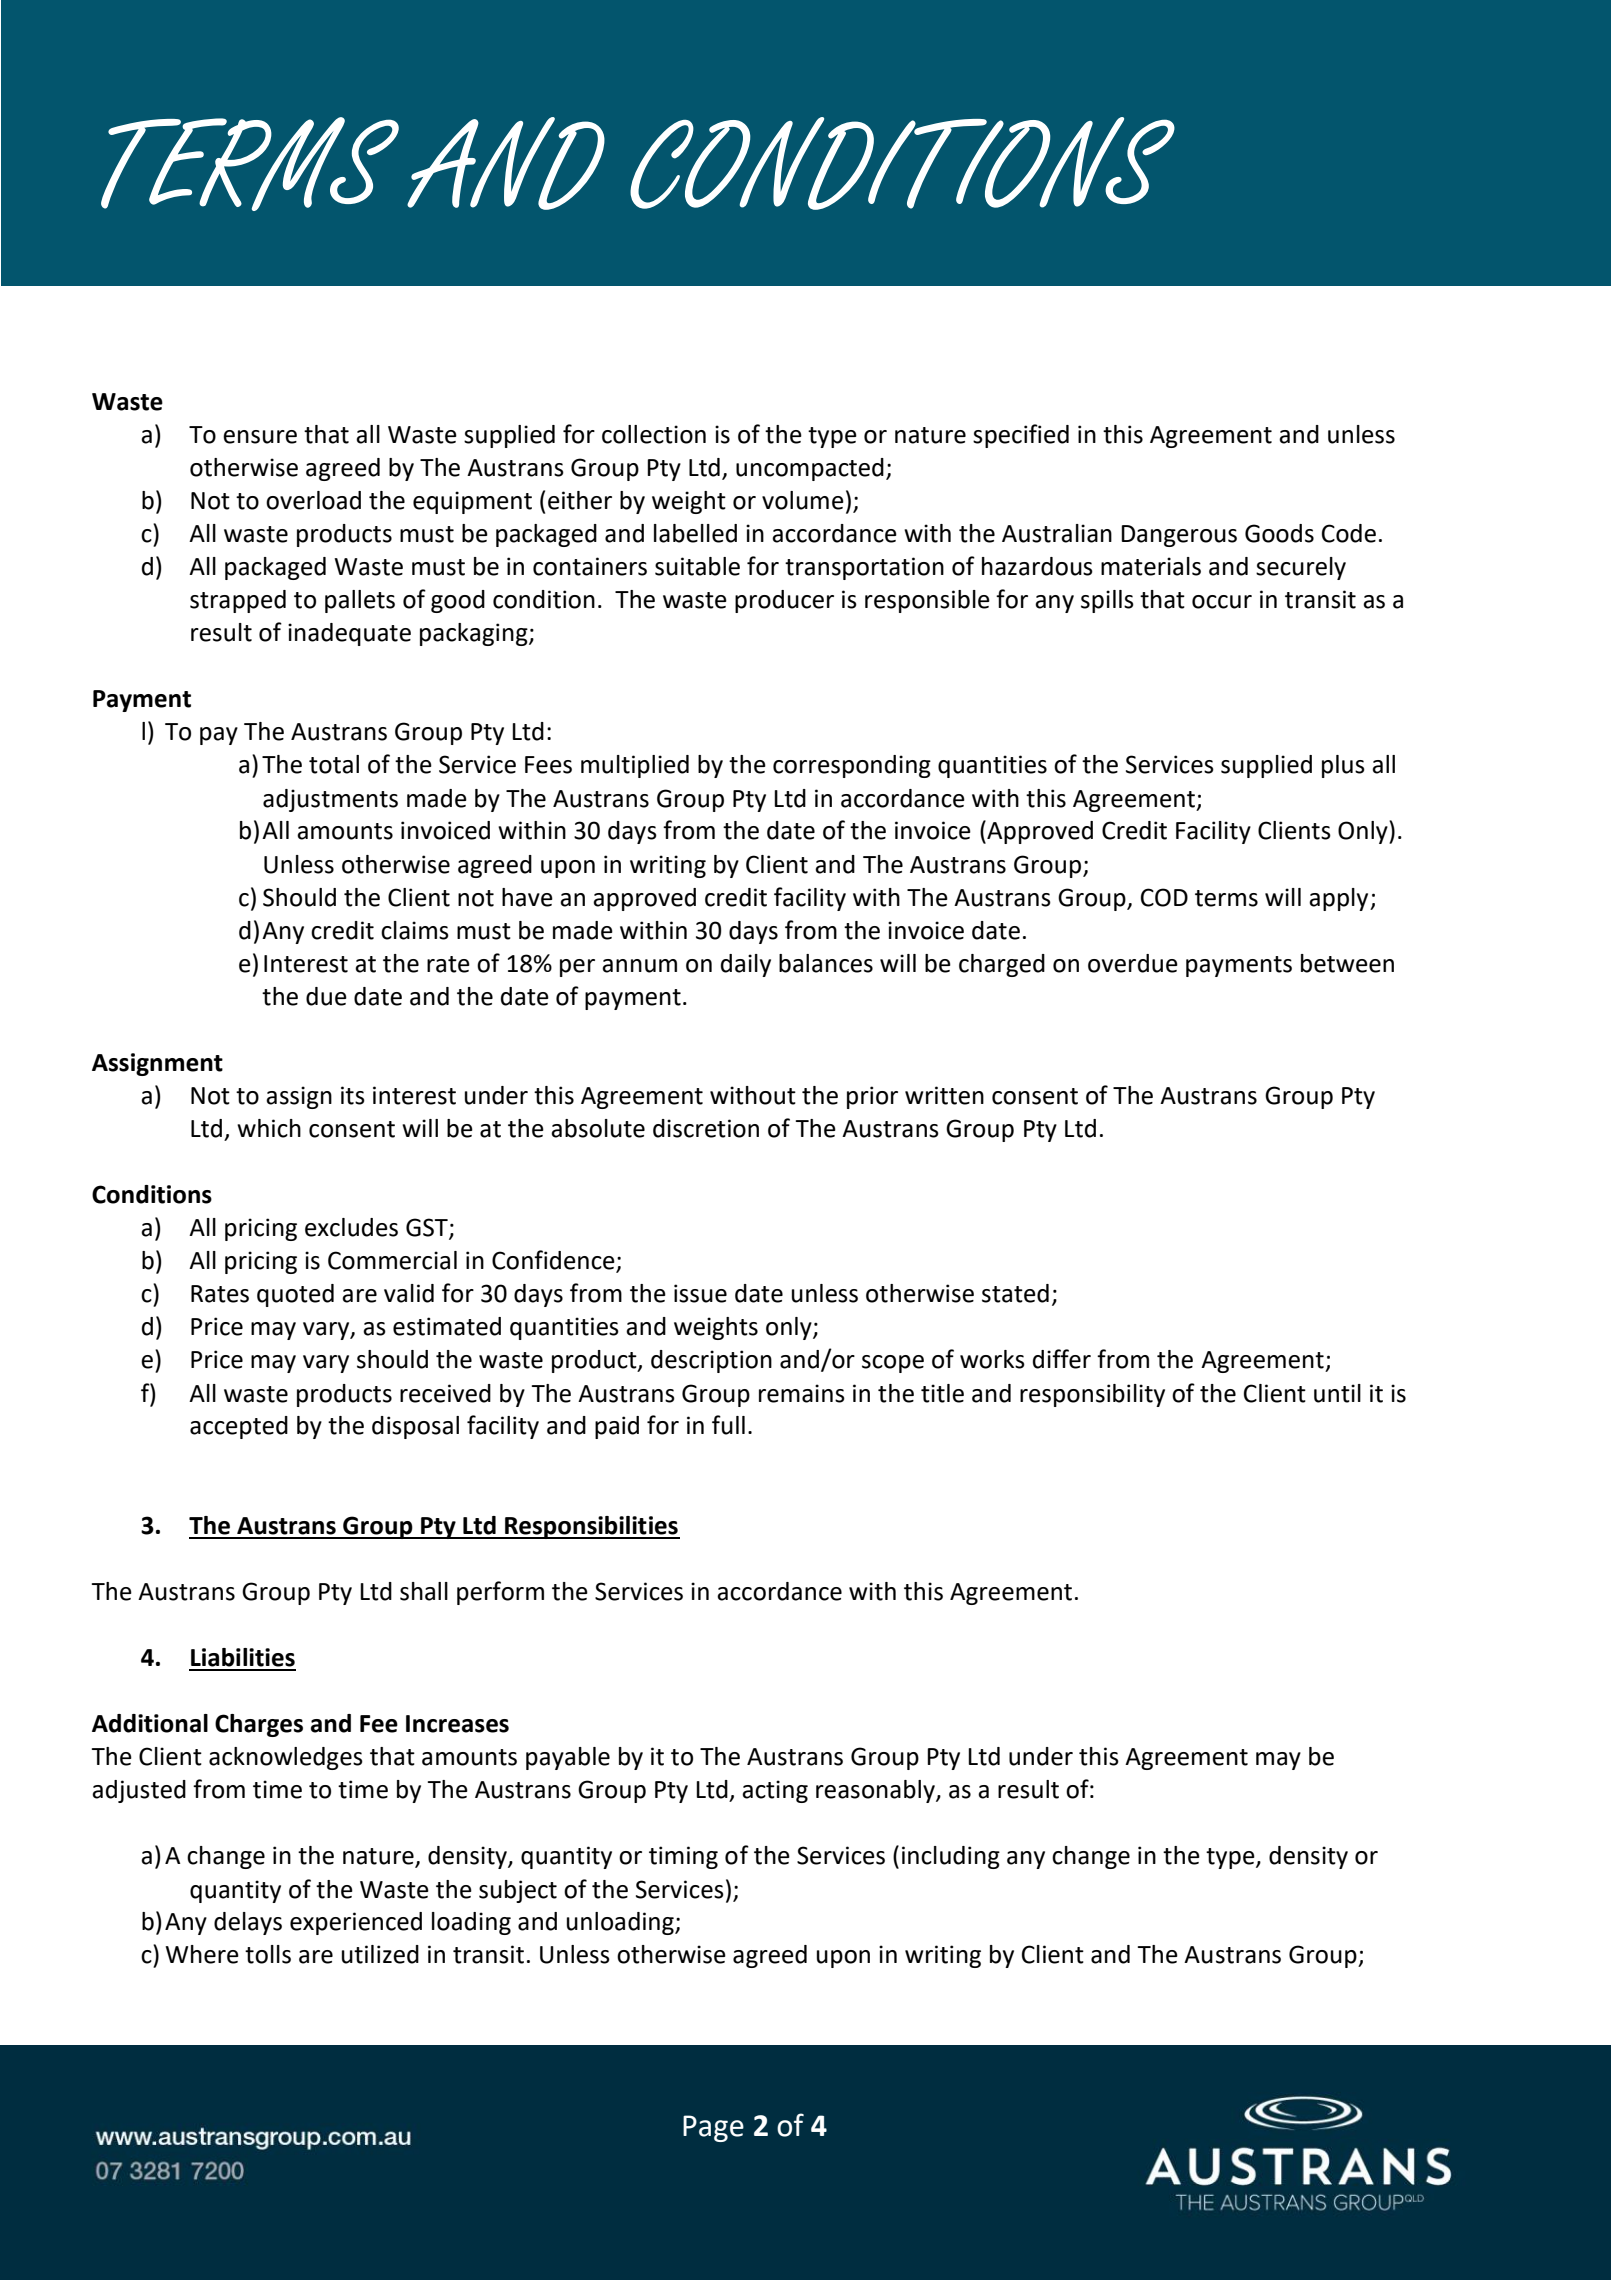 Image resolution: width=1611 pixels, height=2280 pixels. I want to click on tolls, so click(268, 1954).
